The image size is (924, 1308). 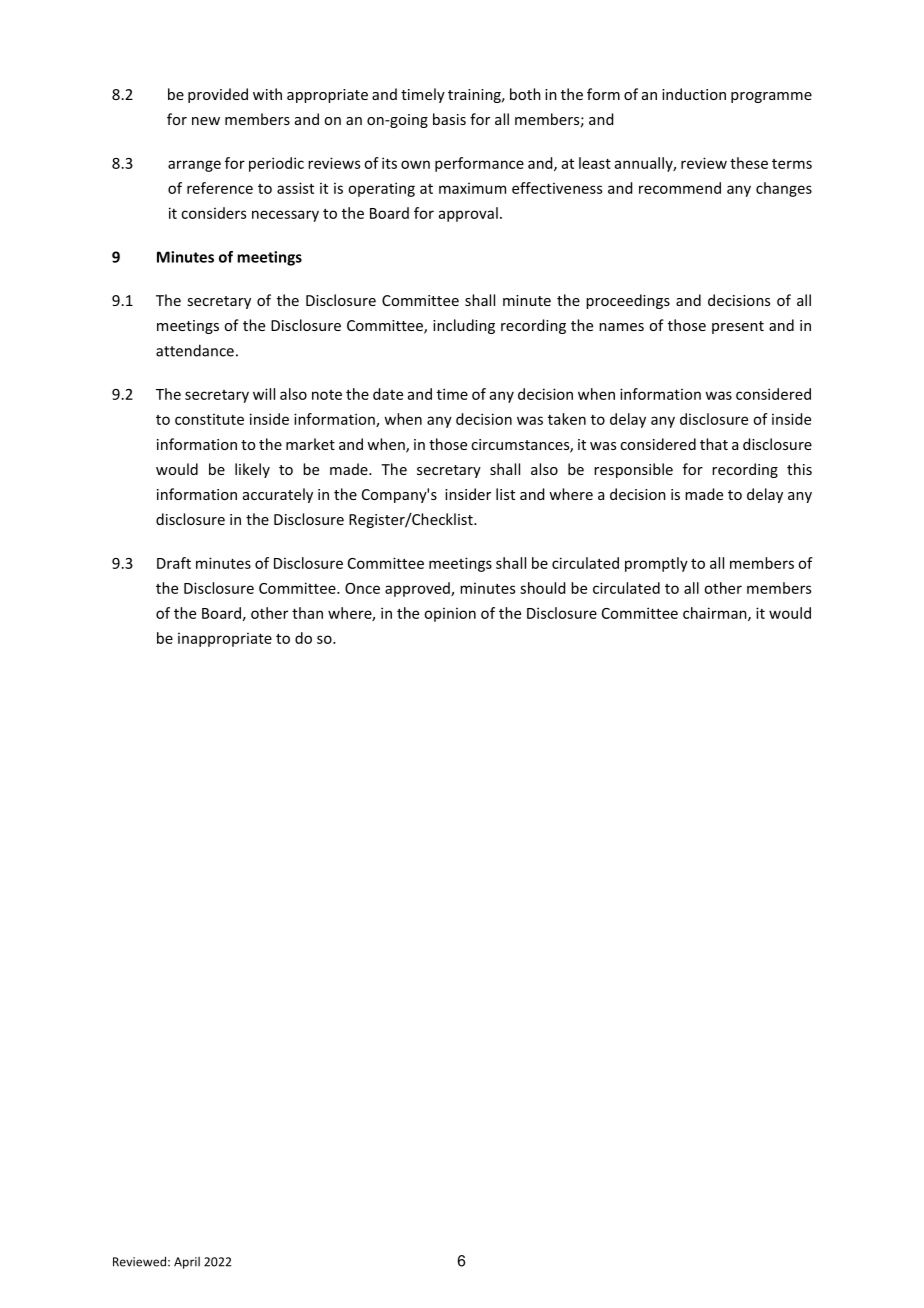 I want to click on should, so click(x=542, y=588).
